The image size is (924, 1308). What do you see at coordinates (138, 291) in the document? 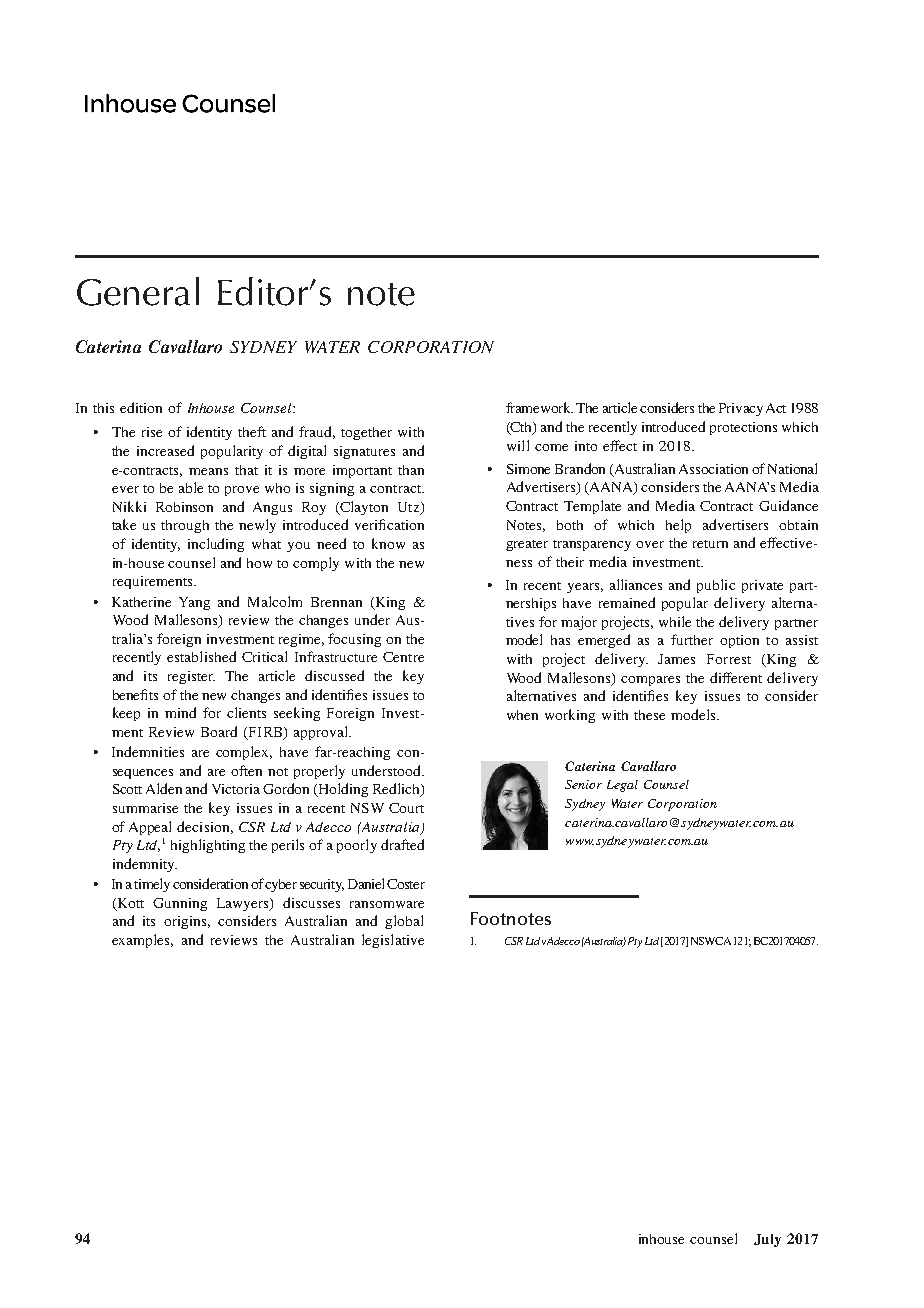
I see `General` at bounding box center [138, 291].
